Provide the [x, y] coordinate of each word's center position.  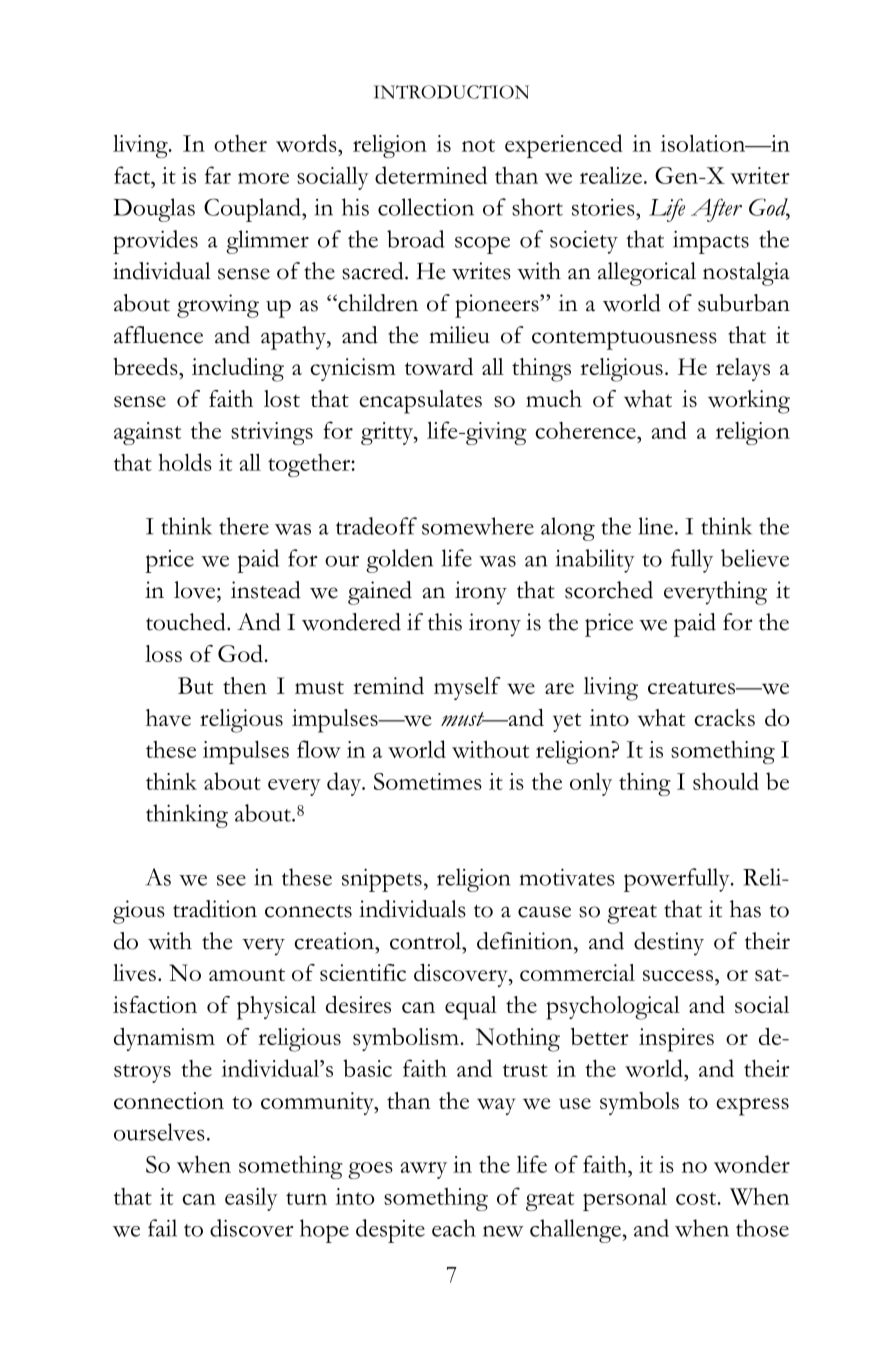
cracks [724, 717]
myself [467, 688]
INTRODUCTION [451, 92]
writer [760, 175]
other [240, 143]
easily [251, 1199]
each [454, 1228]
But [195, 685]
